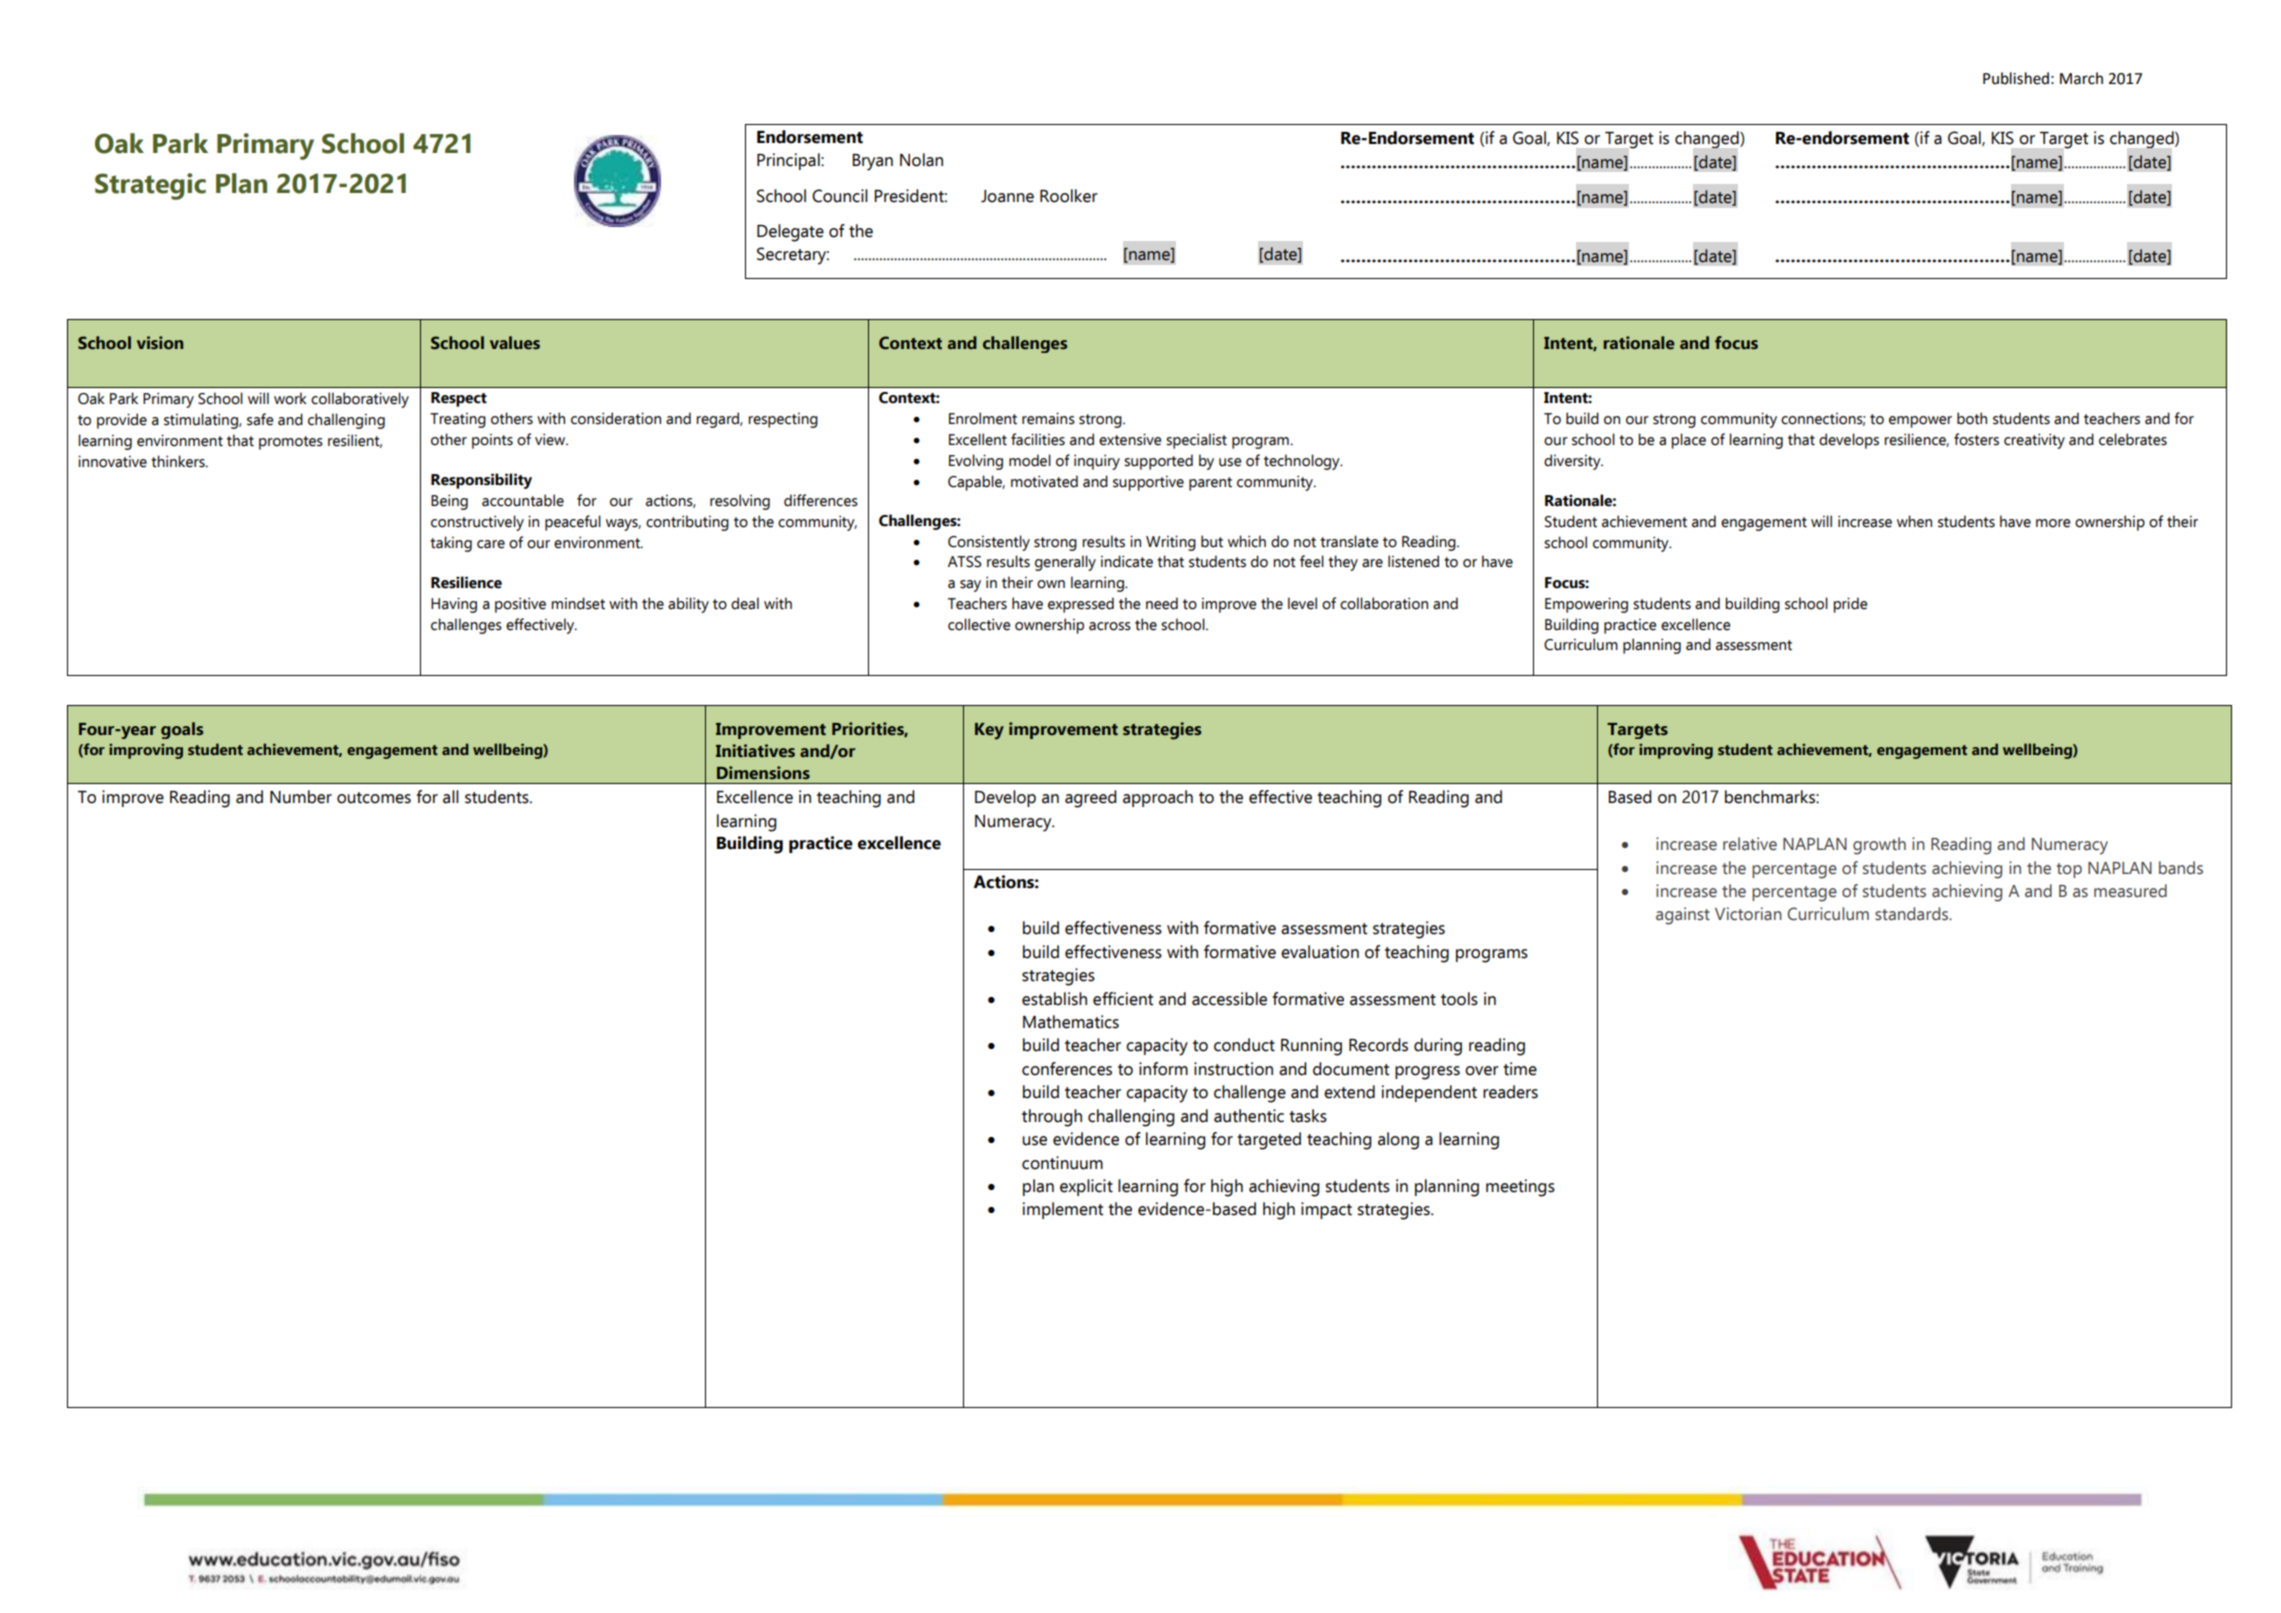  What do you see at coordinates (1062, 1163) in the document?
I see `continuum` at bounding box center [1062, 1163].
